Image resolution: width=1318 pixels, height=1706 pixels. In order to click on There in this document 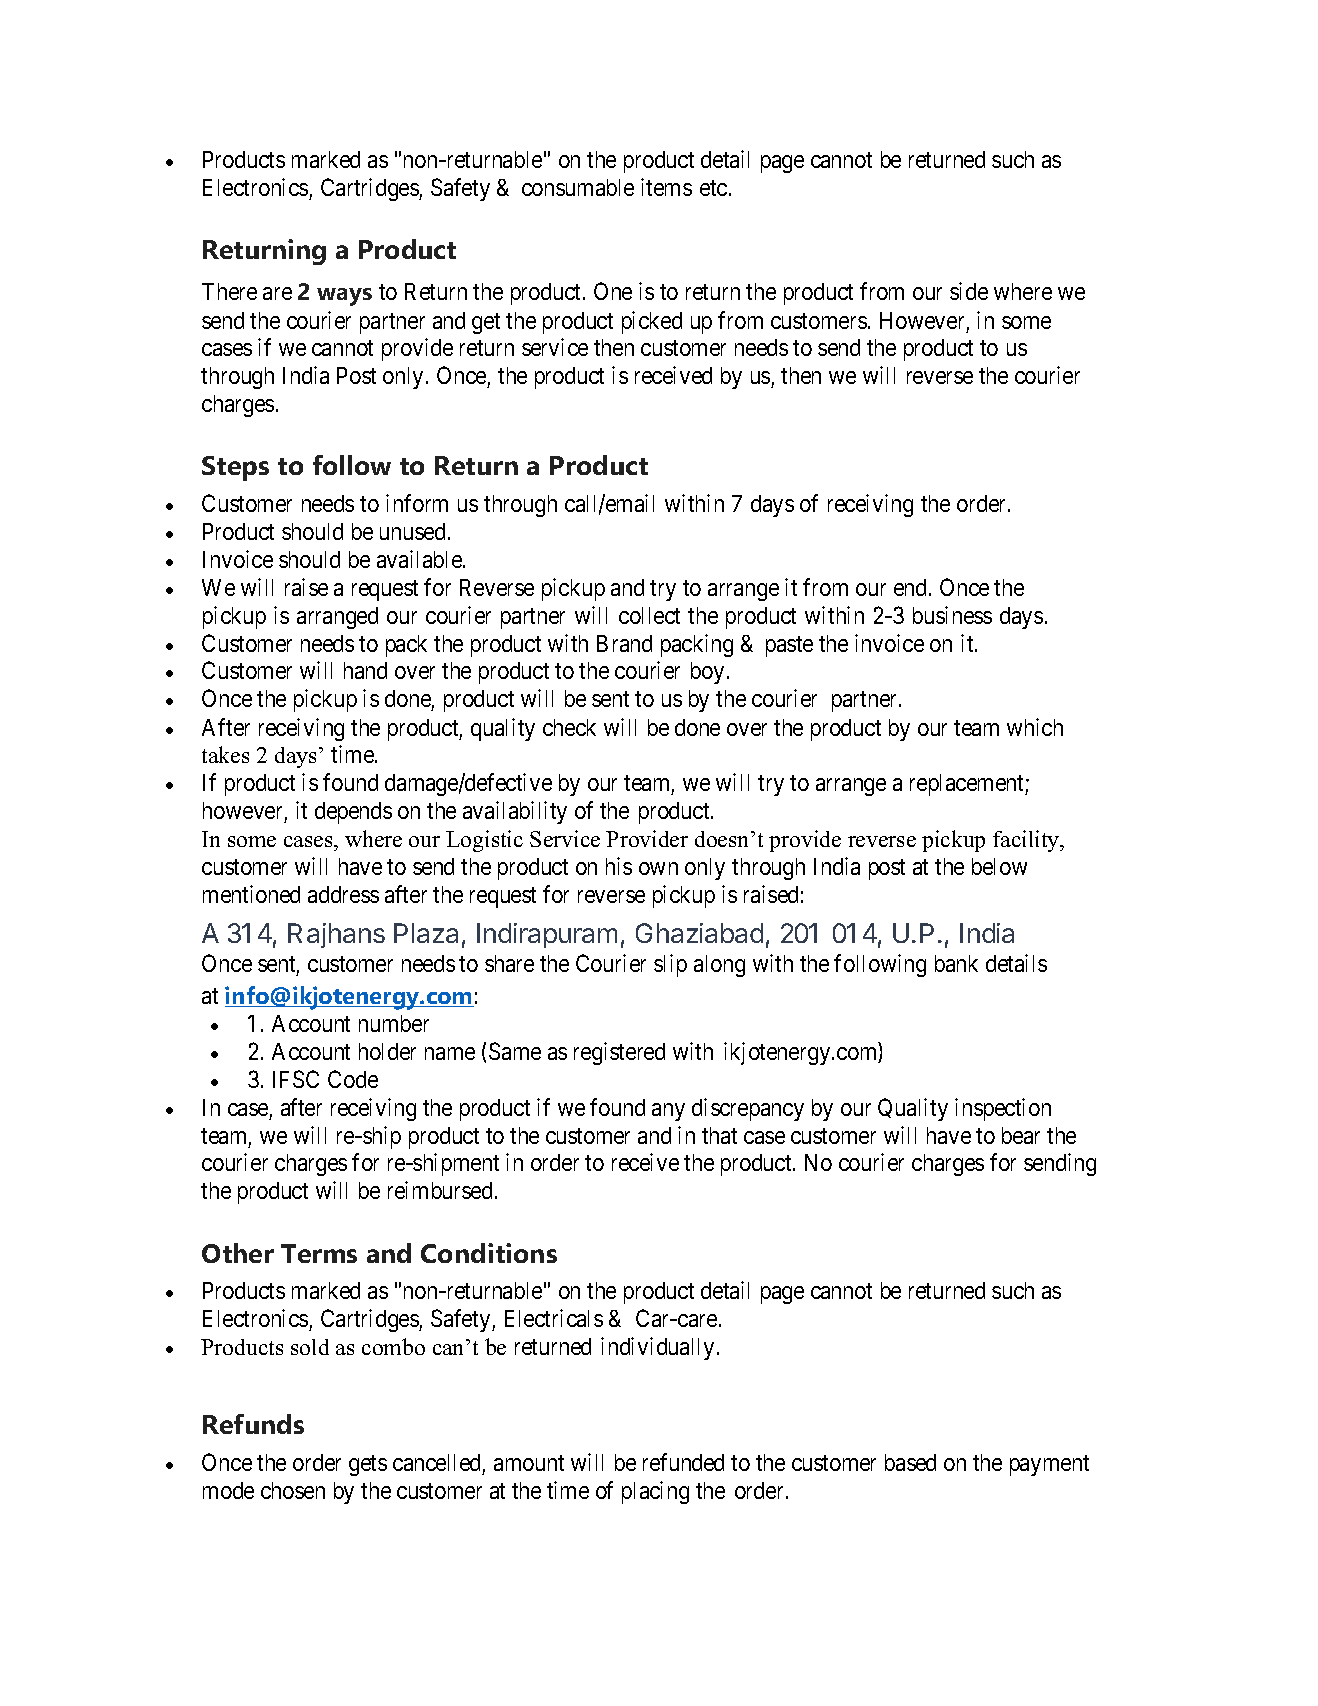, I will do `click(229, 291)`.
